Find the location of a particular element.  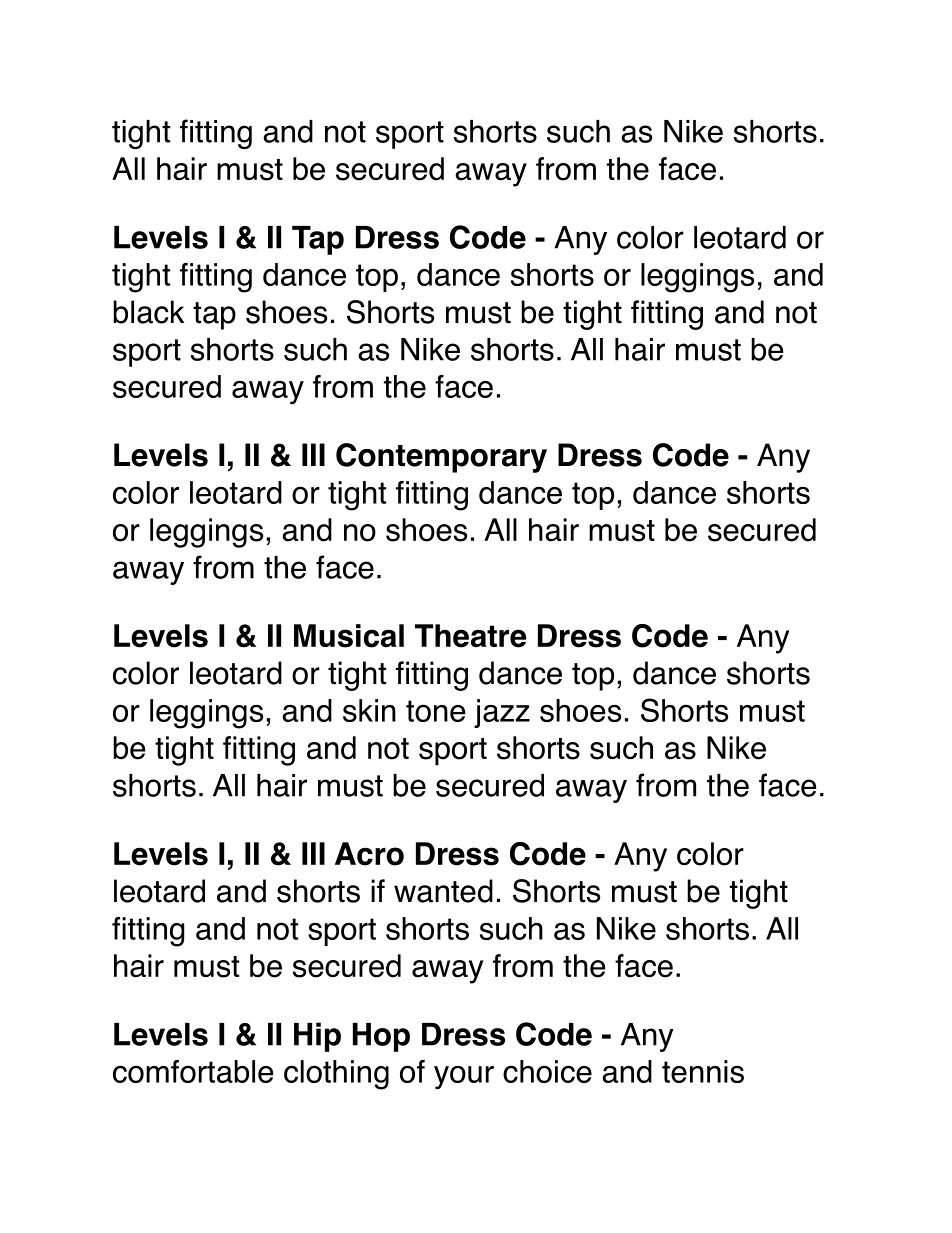

wanted is located at coordinates (443, 891).
